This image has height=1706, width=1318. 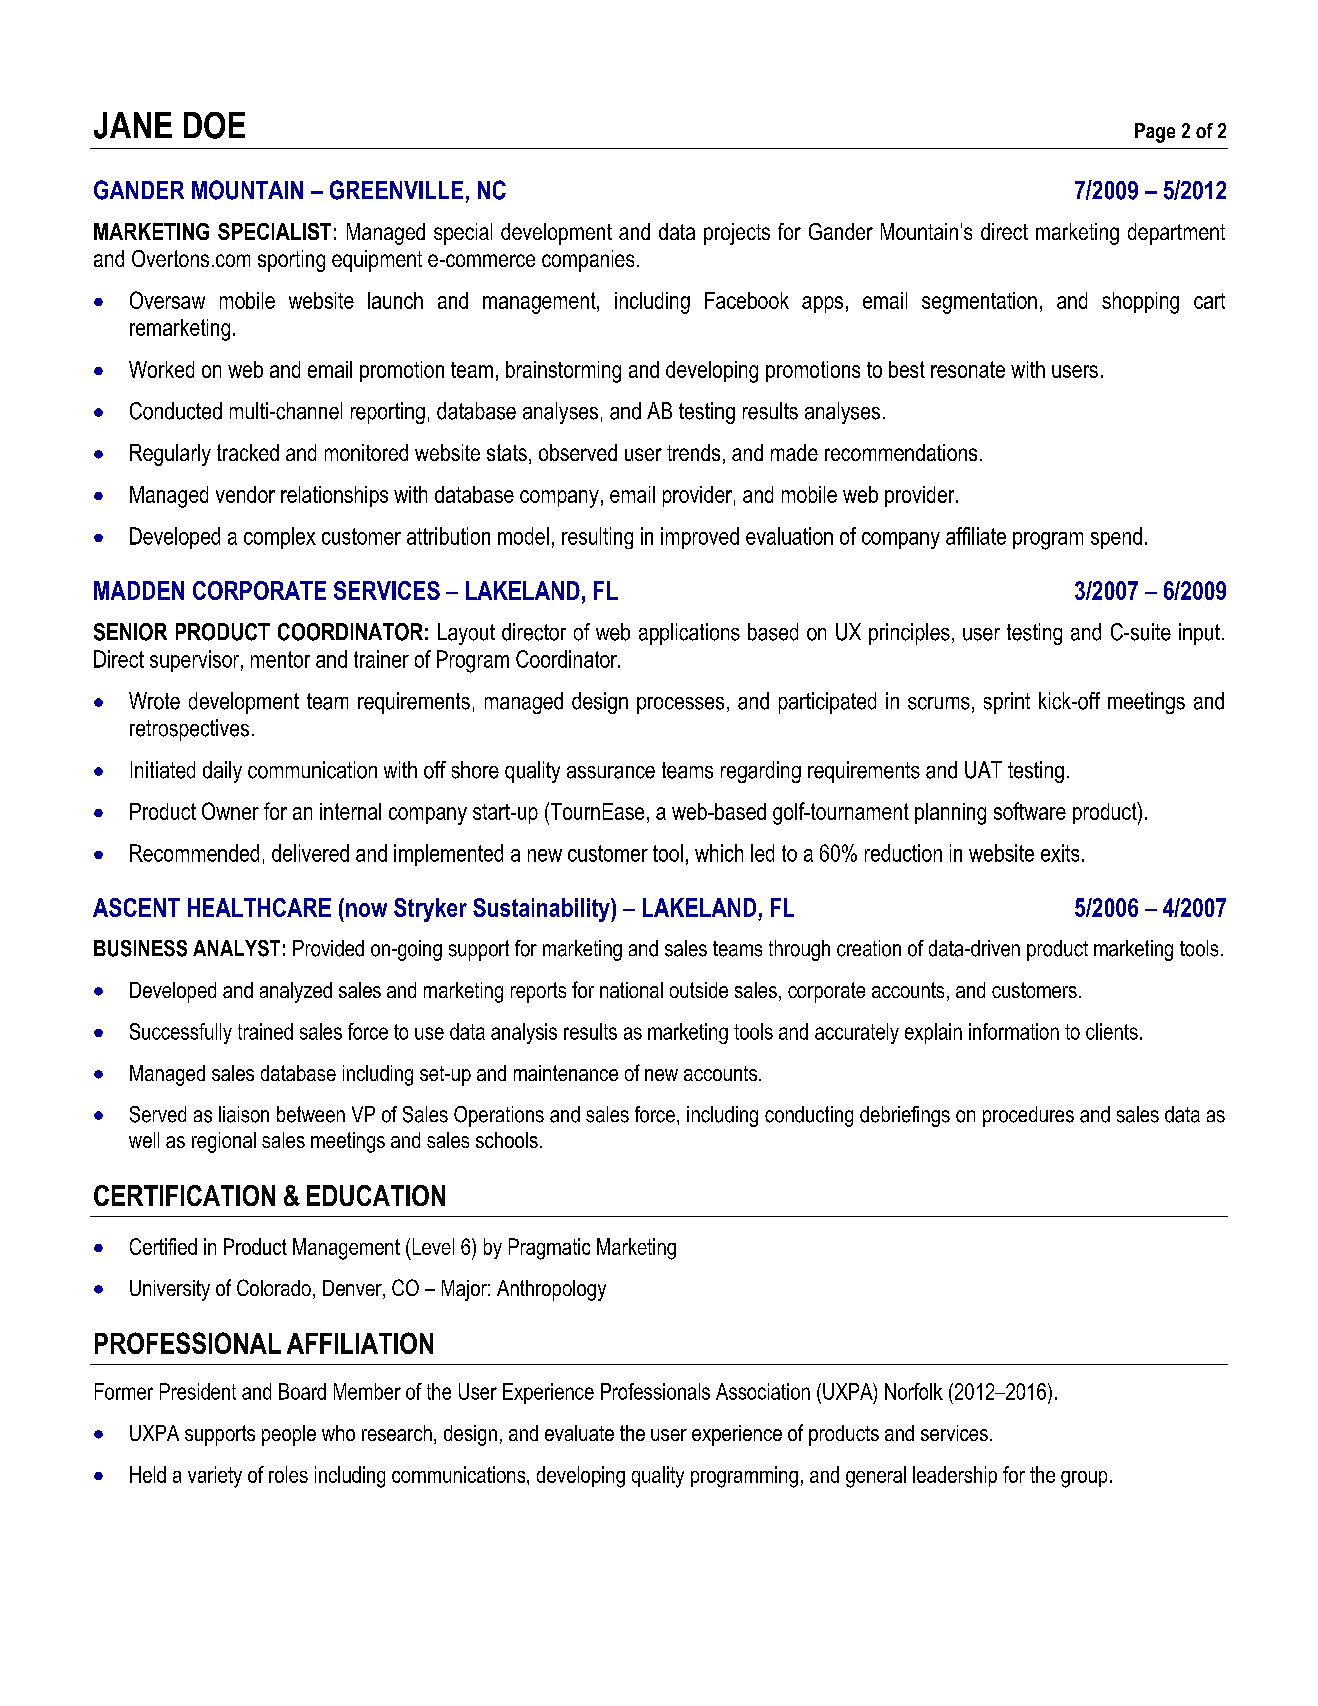 I want to click on projects, so click(x=737, y=234).
